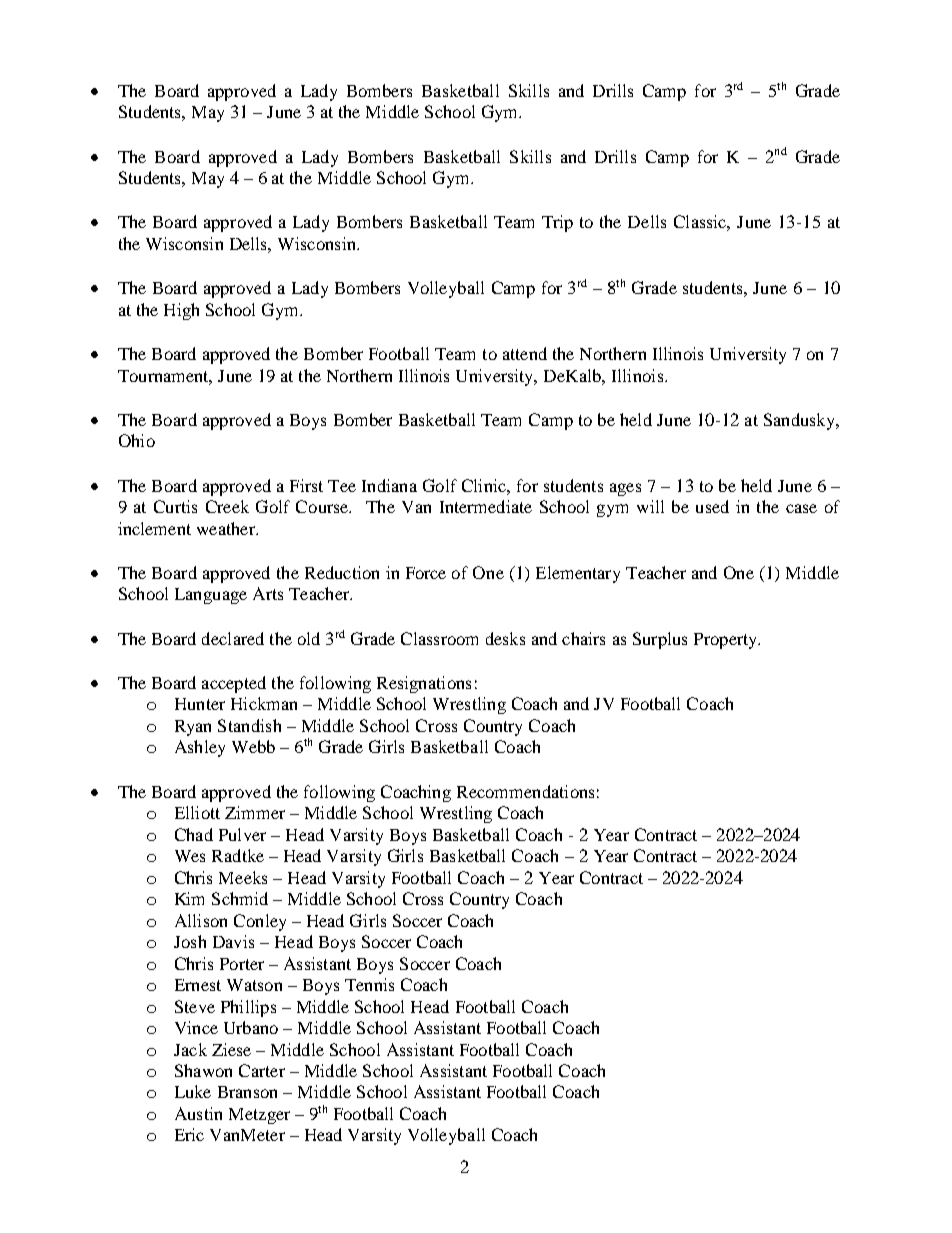 The image size is (952, 1233). I want to click on Tennis, so click(369, 984).
